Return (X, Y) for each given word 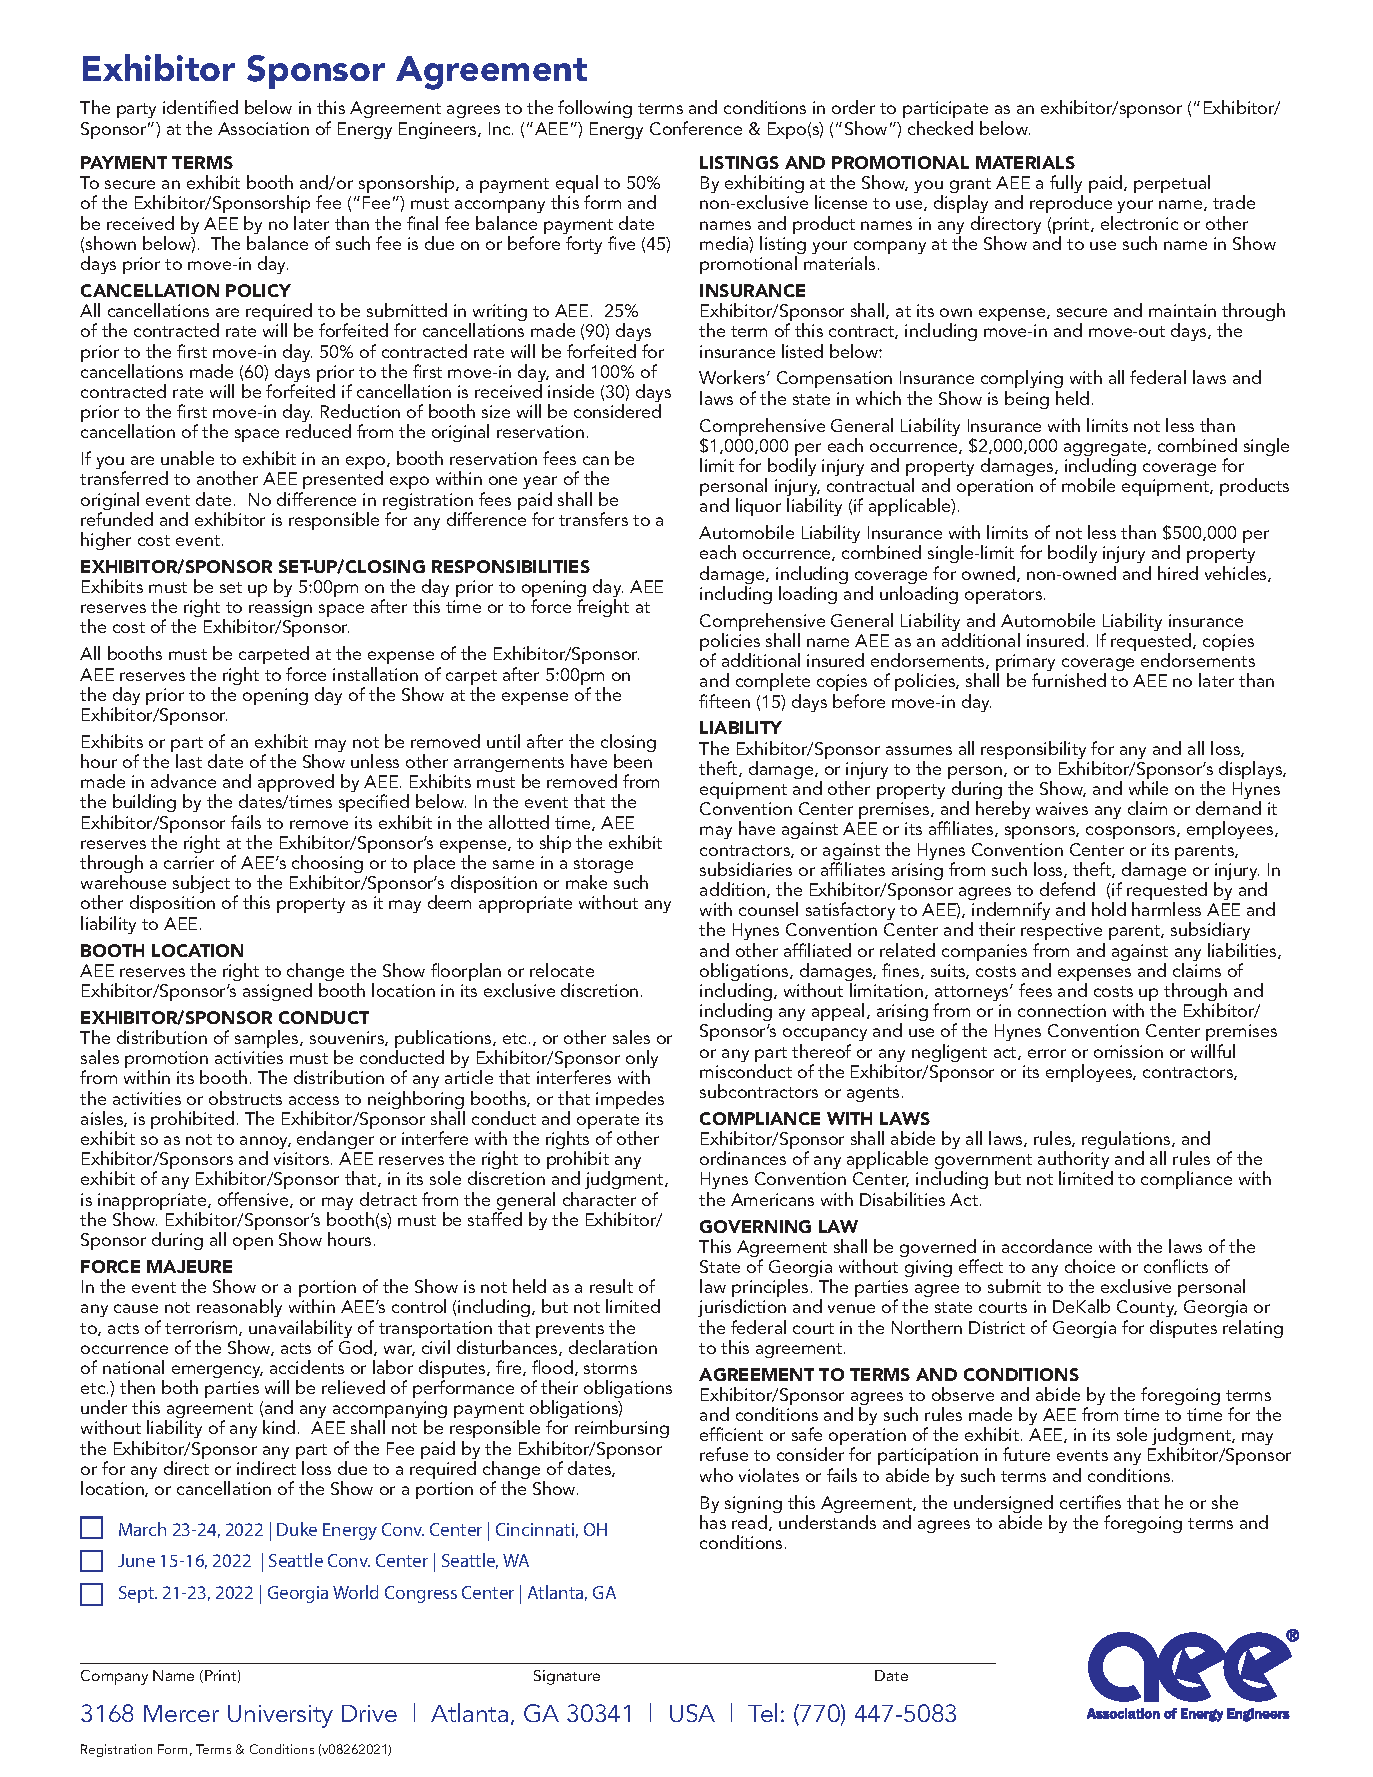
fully (1066, 185)
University (280, 1716)
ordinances (743, 1158)
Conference (696, 128)
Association (263, 128)
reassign (280, 610)
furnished (1069, 680)
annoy (265, 1144)
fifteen (724, 701)
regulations (1127, 1141)
